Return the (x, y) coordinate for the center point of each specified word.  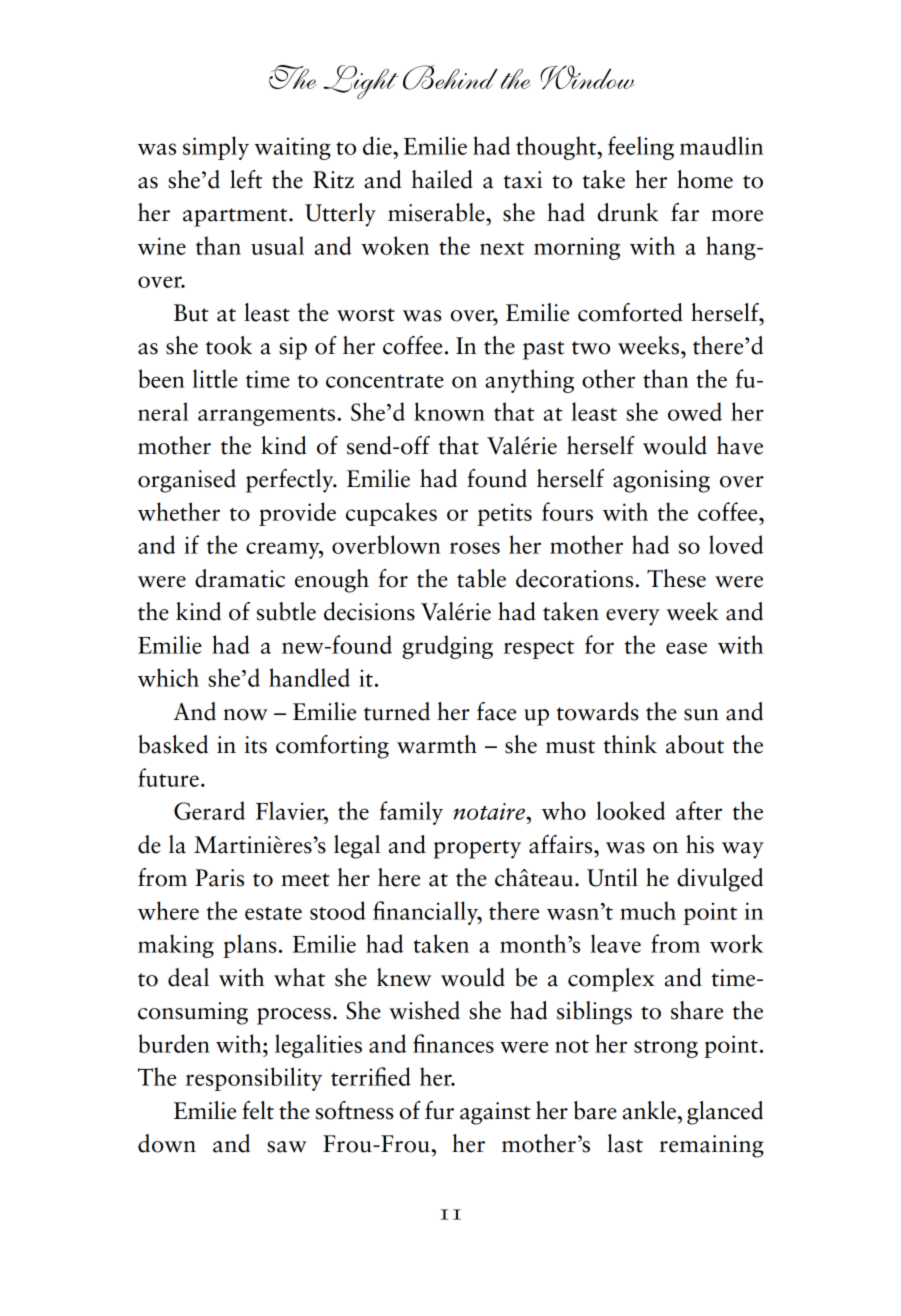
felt (258, 1110)
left (246, 179)
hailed (442, 179)
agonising (661, 481)
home (705, 179)
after (699, 810)
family (411, 813)
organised (187, 481)
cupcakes (391, 514)
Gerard (209, 810)
